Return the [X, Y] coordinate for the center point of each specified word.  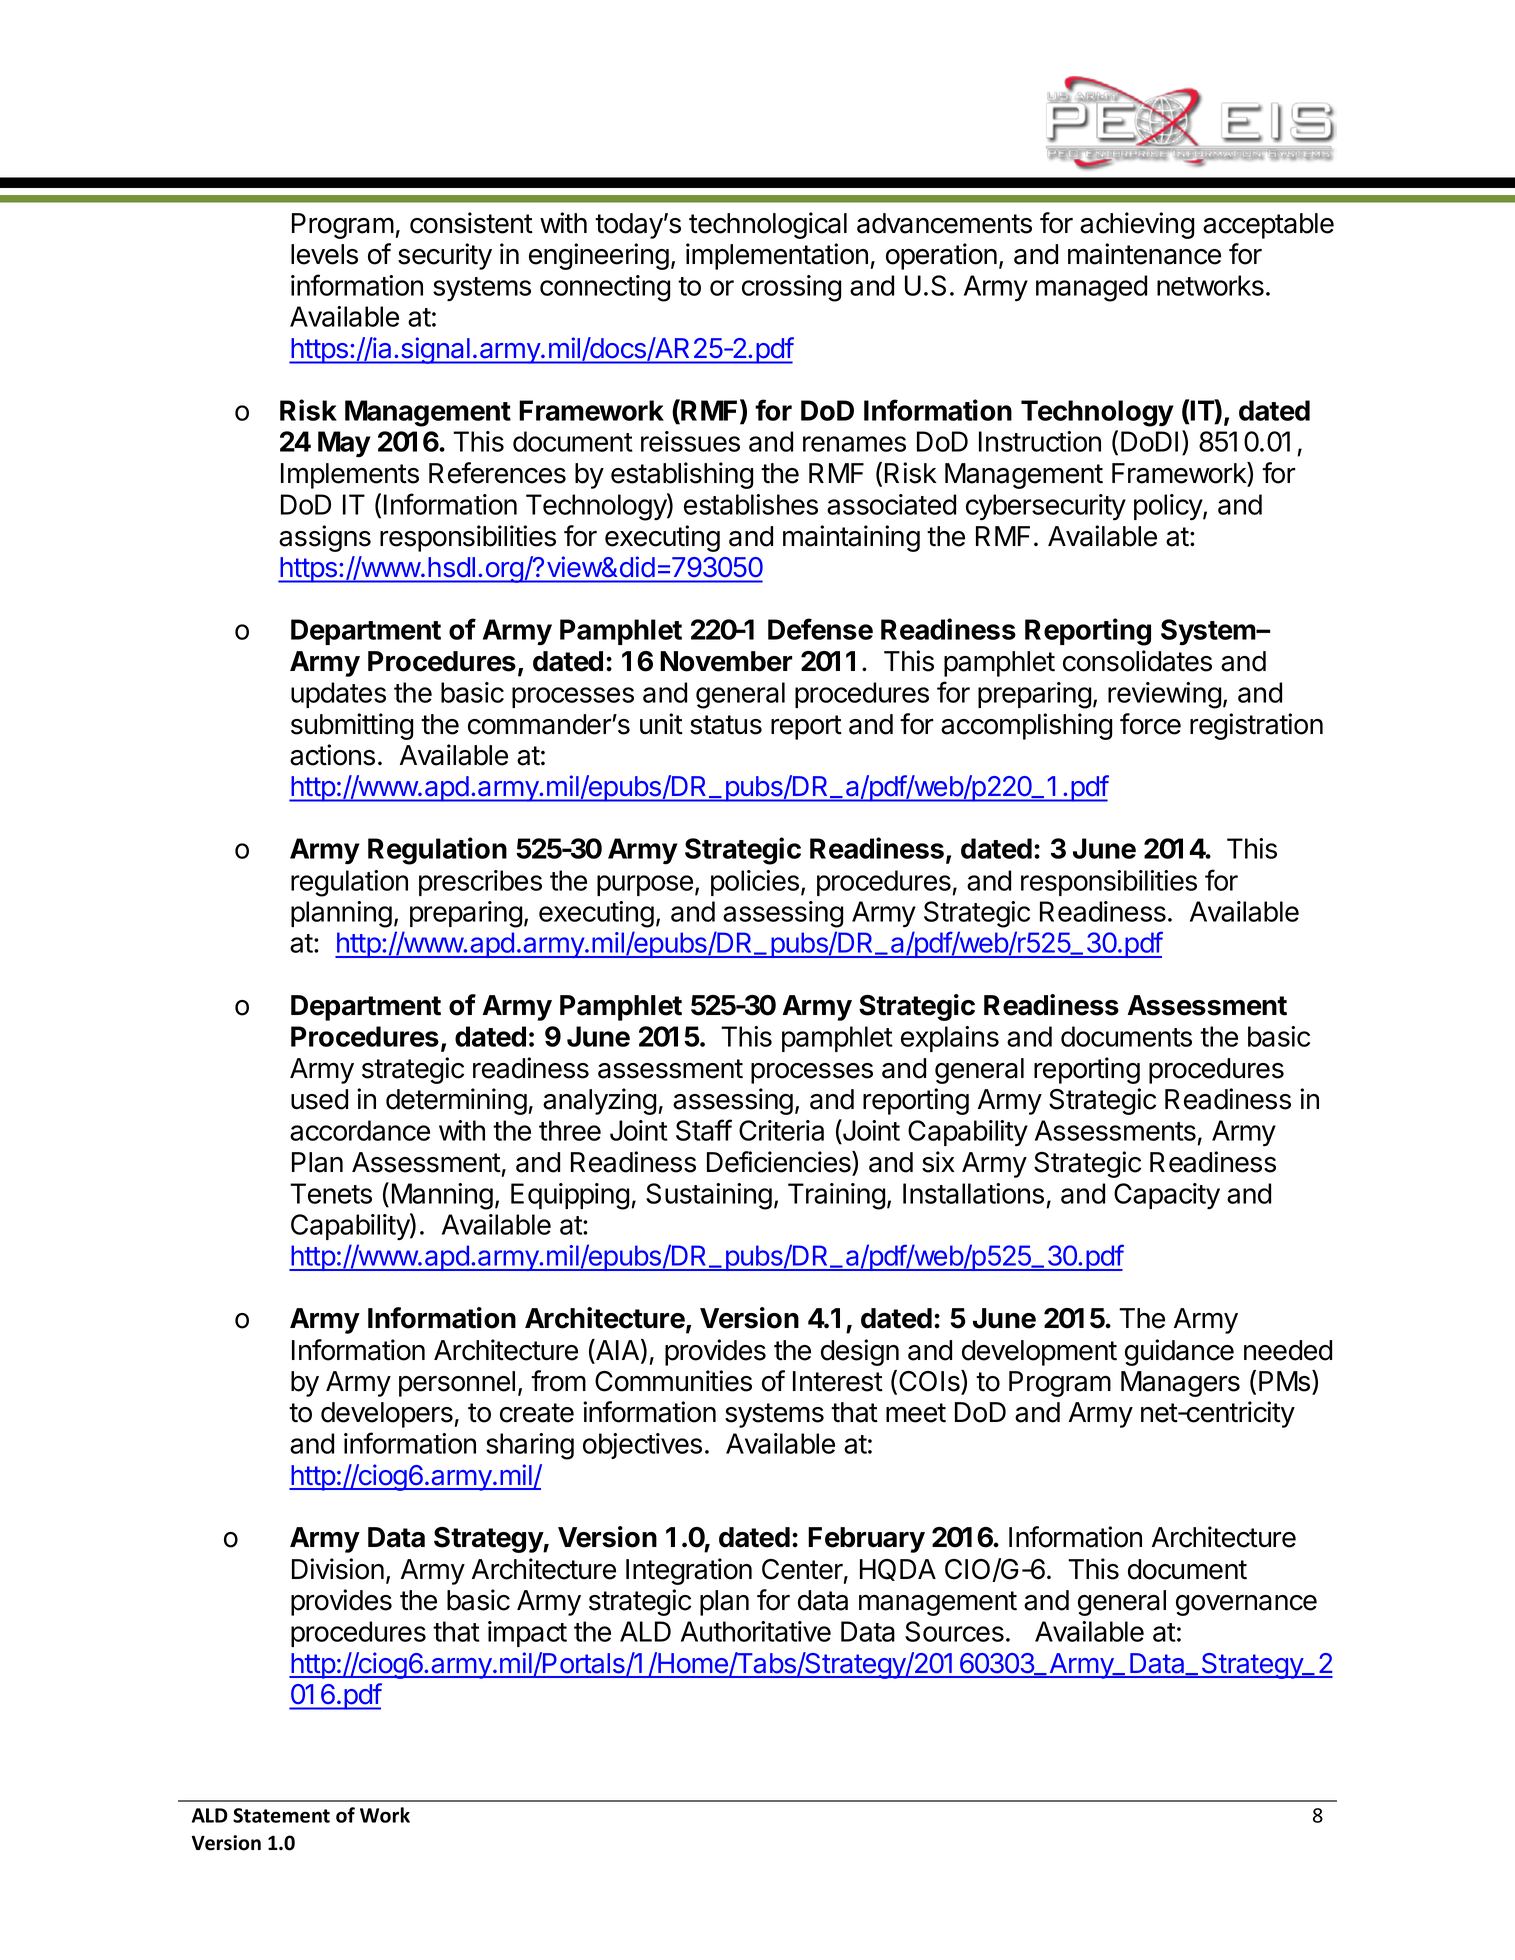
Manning [442, 1196]
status [726, 725]
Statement [281, 1815]
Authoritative [756, 1631]
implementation [777, 256]
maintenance [1144, 254]
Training [837, 1196]
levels [324, 254]
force [1150, 724]
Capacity [1167, 1196]
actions [332, 755]
